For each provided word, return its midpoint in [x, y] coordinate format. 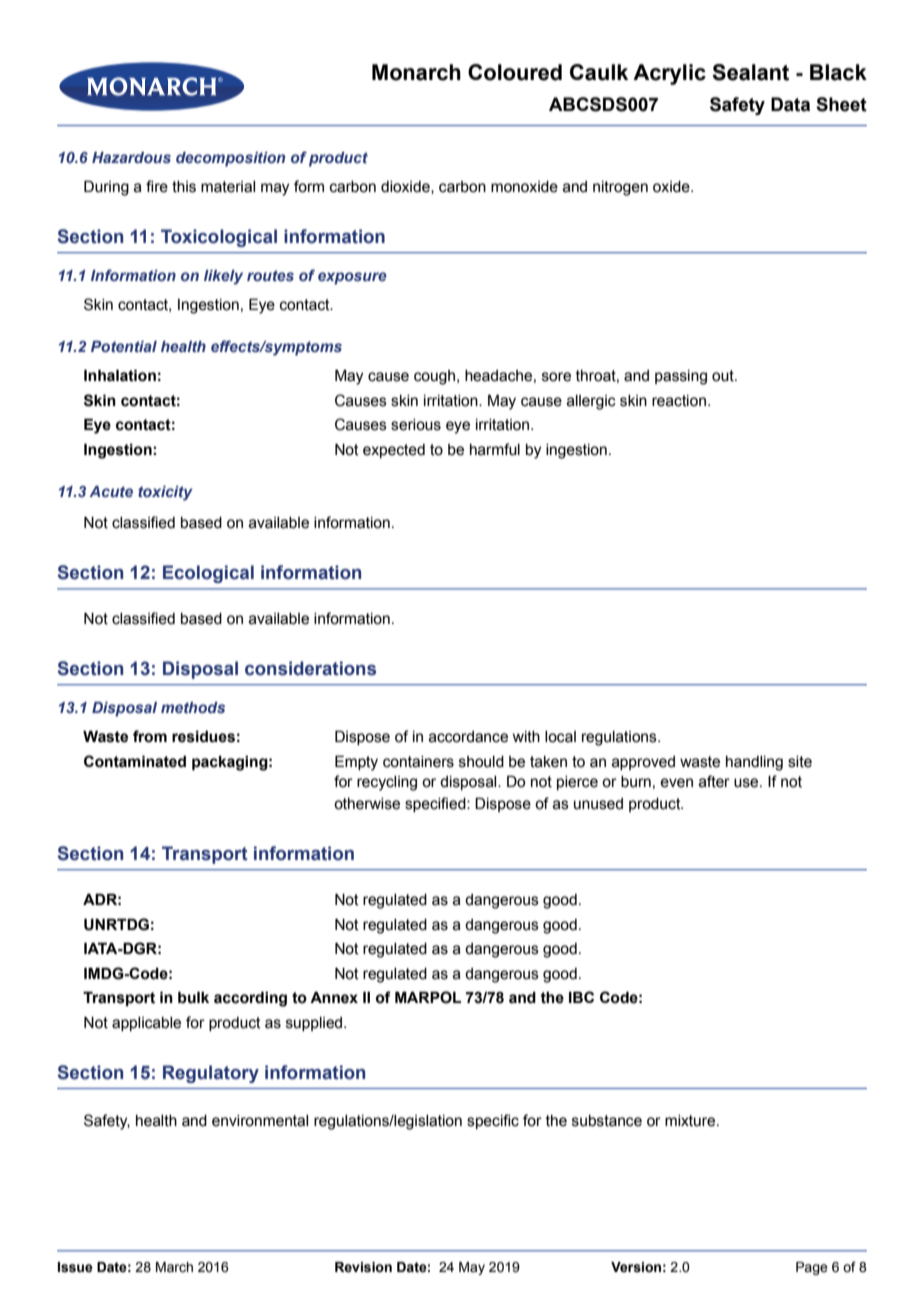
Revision [363, 1267]
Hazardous [131, 158]
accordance [468, 737]
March [174, 1267]
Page [812, 1268]
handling [754, 763]
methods [193, 707]
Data [790, 104]
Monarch [416, 72]
